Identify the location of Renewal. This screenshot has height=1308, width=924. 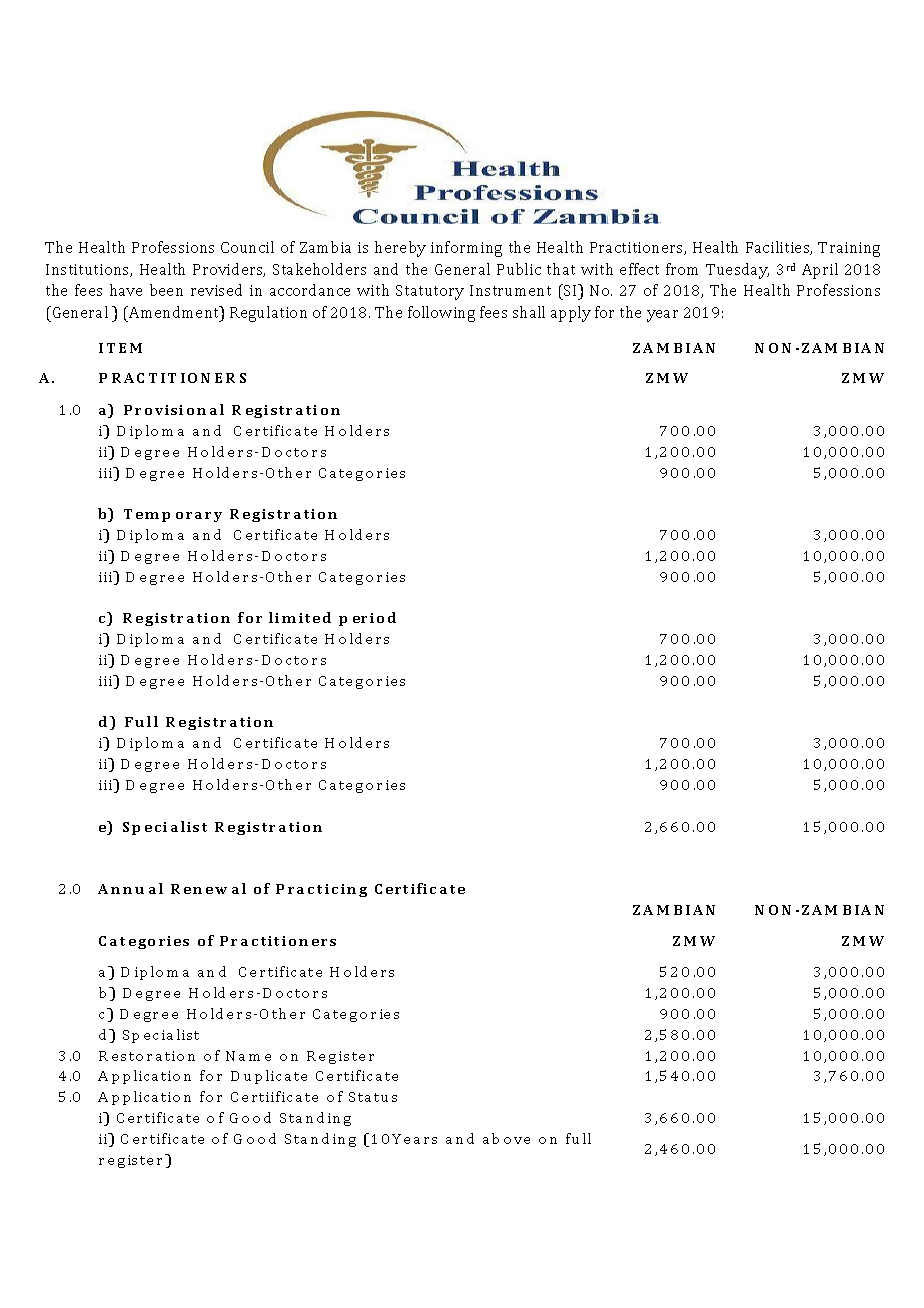
(208, 888).
